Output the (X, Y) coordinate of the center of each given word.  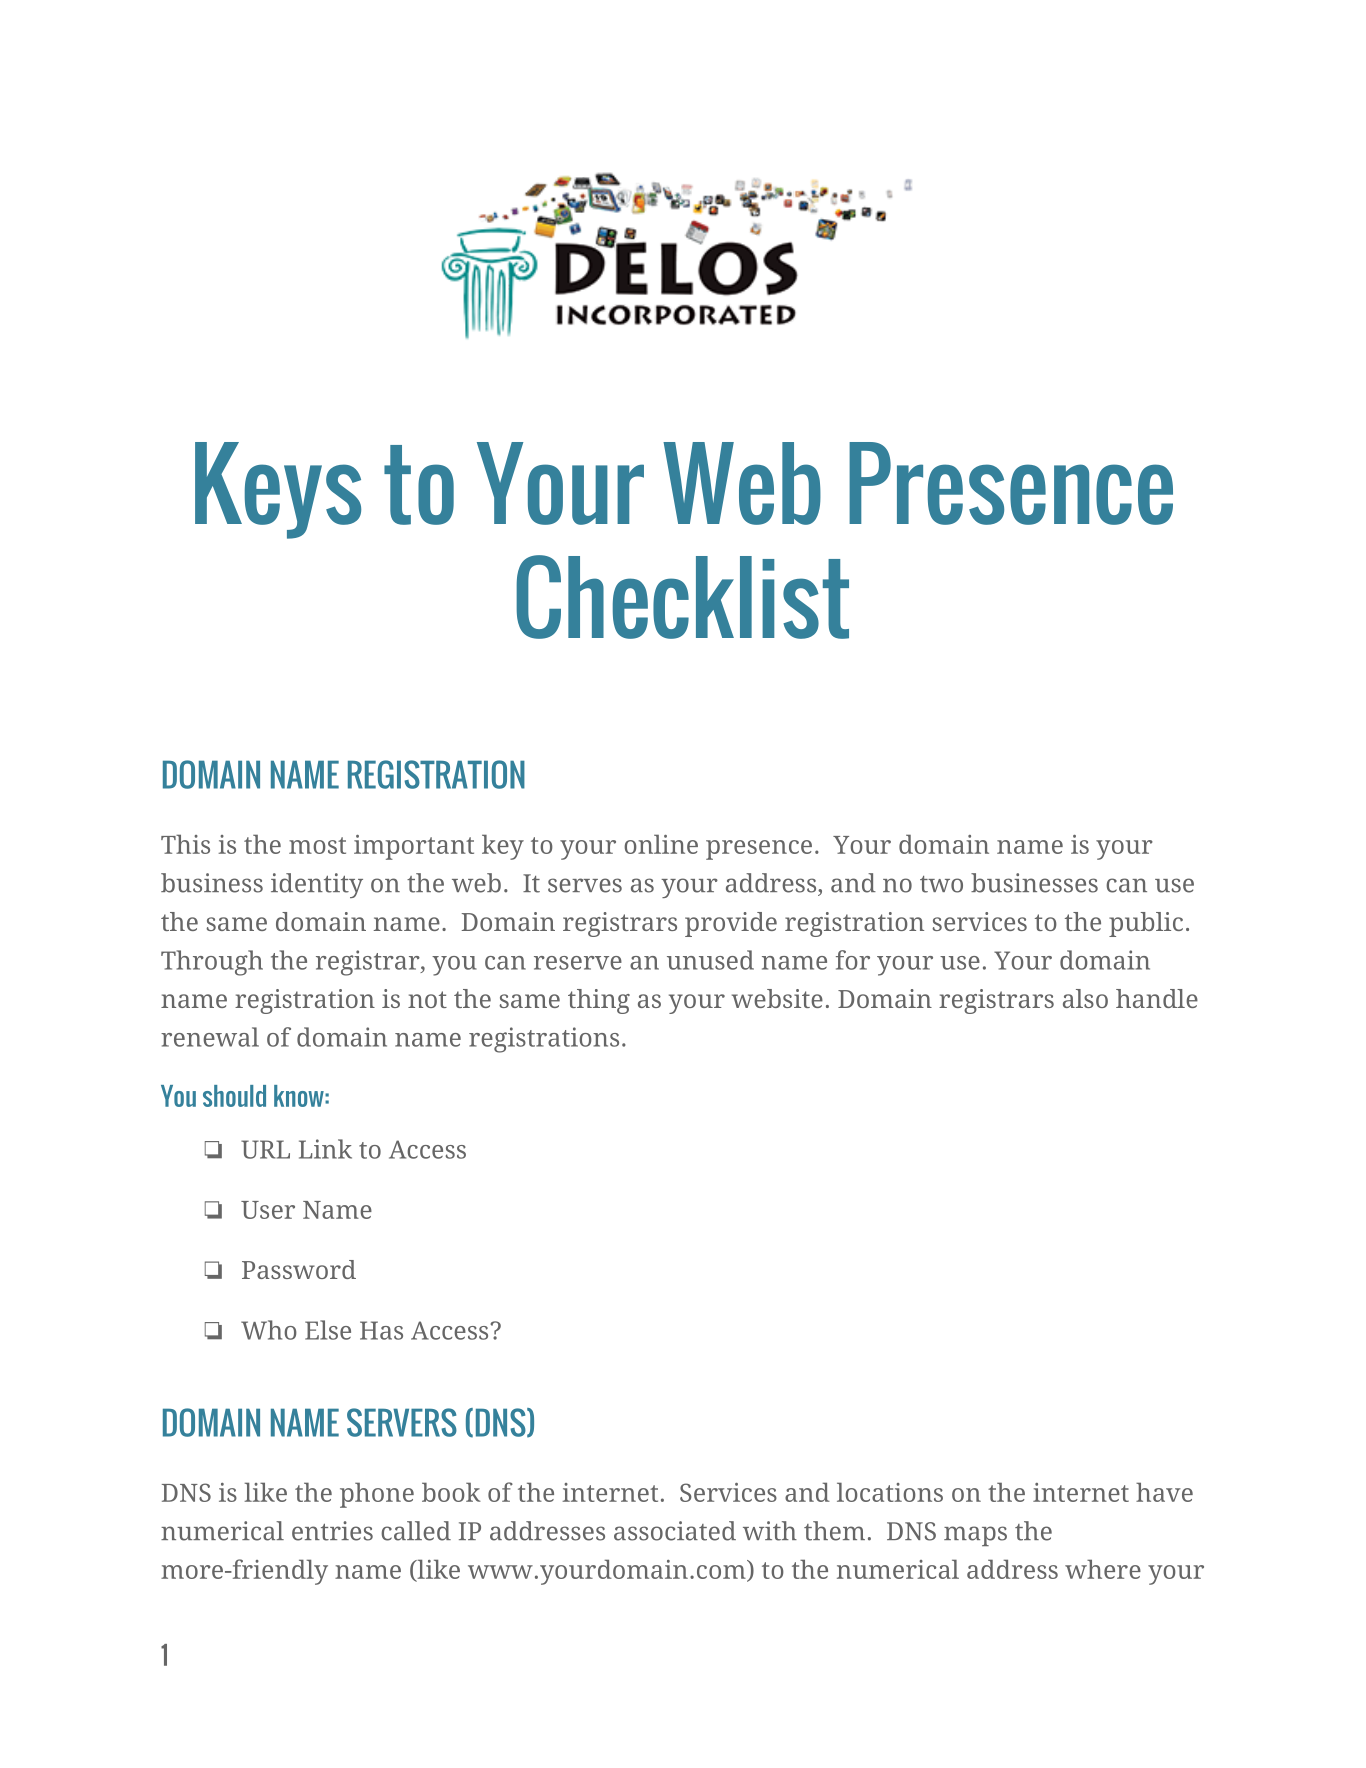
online (661, 844)
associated (675, 1531)
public (1146, 924)
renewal (210, 1037)
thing (599, 1001)
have (1164, 1492)
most (317, 845)
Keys (278, 490)
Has (381, 1330)
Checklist (682, 597)
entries (332, 1531)
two (941, 884)
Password (299, 1269)
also (1085, 998)
